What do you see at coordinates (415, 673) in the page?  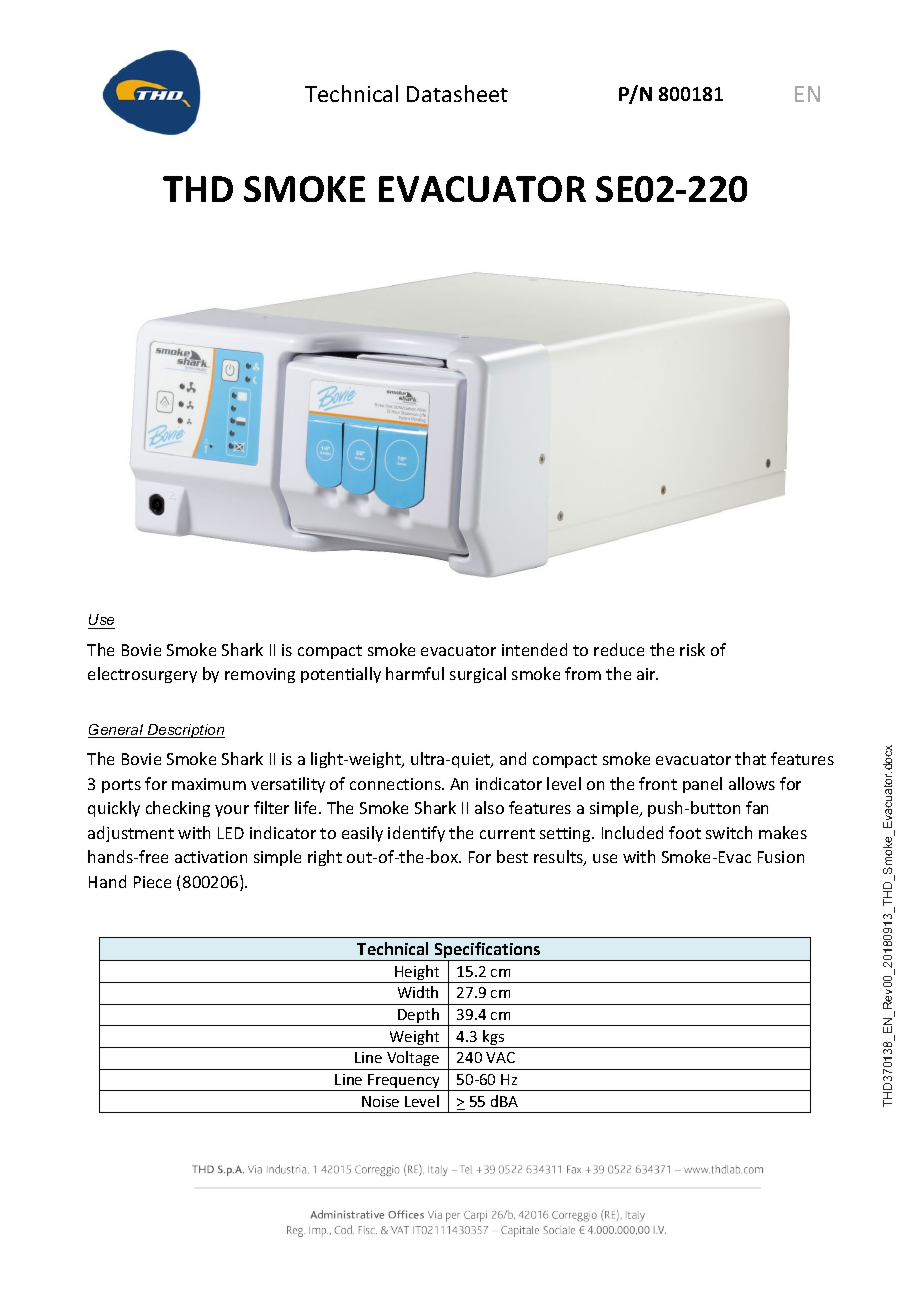 I see `harmful` at bounding box center [415, 673].
